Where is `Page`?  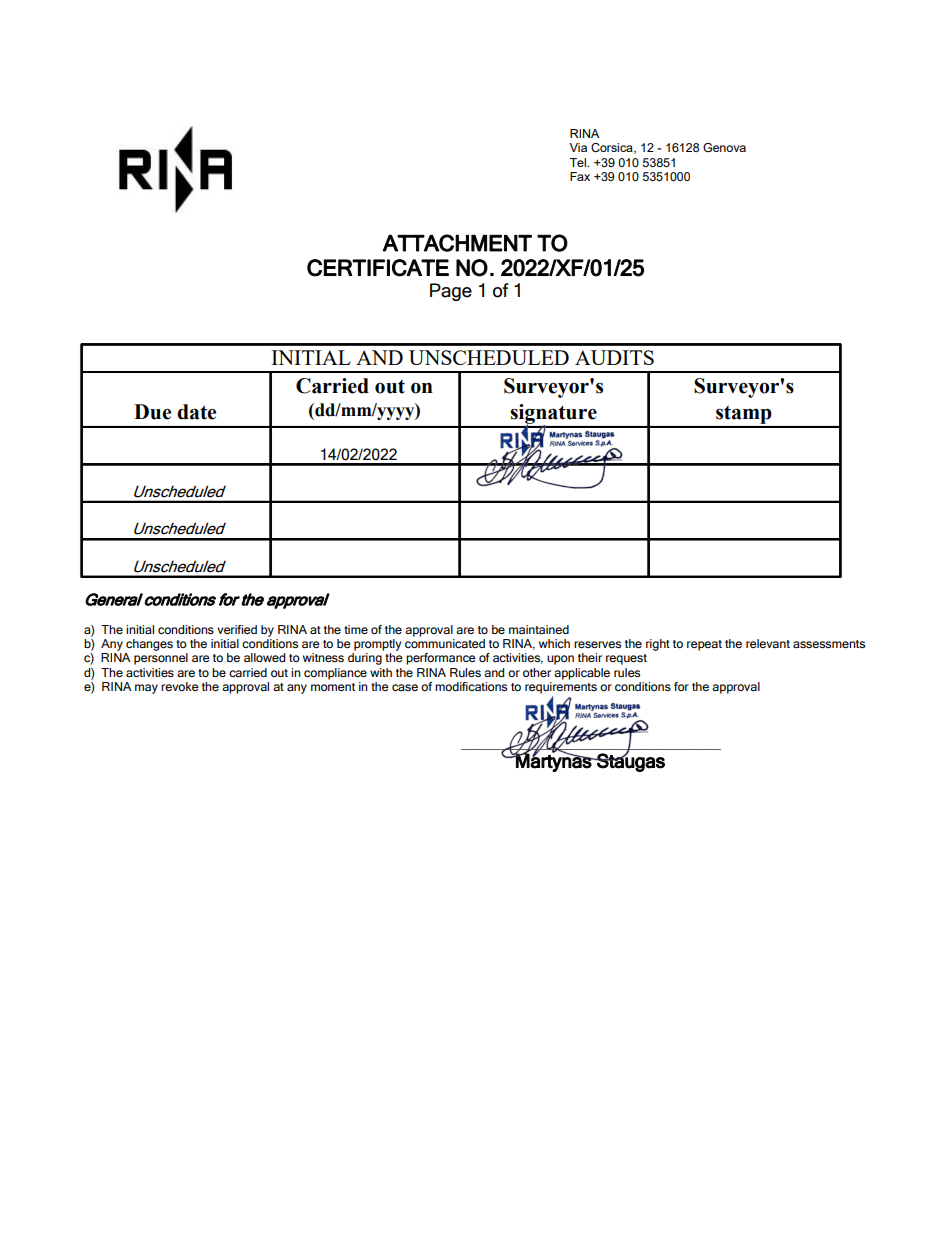 Page is located at coordinates (451, 292).
